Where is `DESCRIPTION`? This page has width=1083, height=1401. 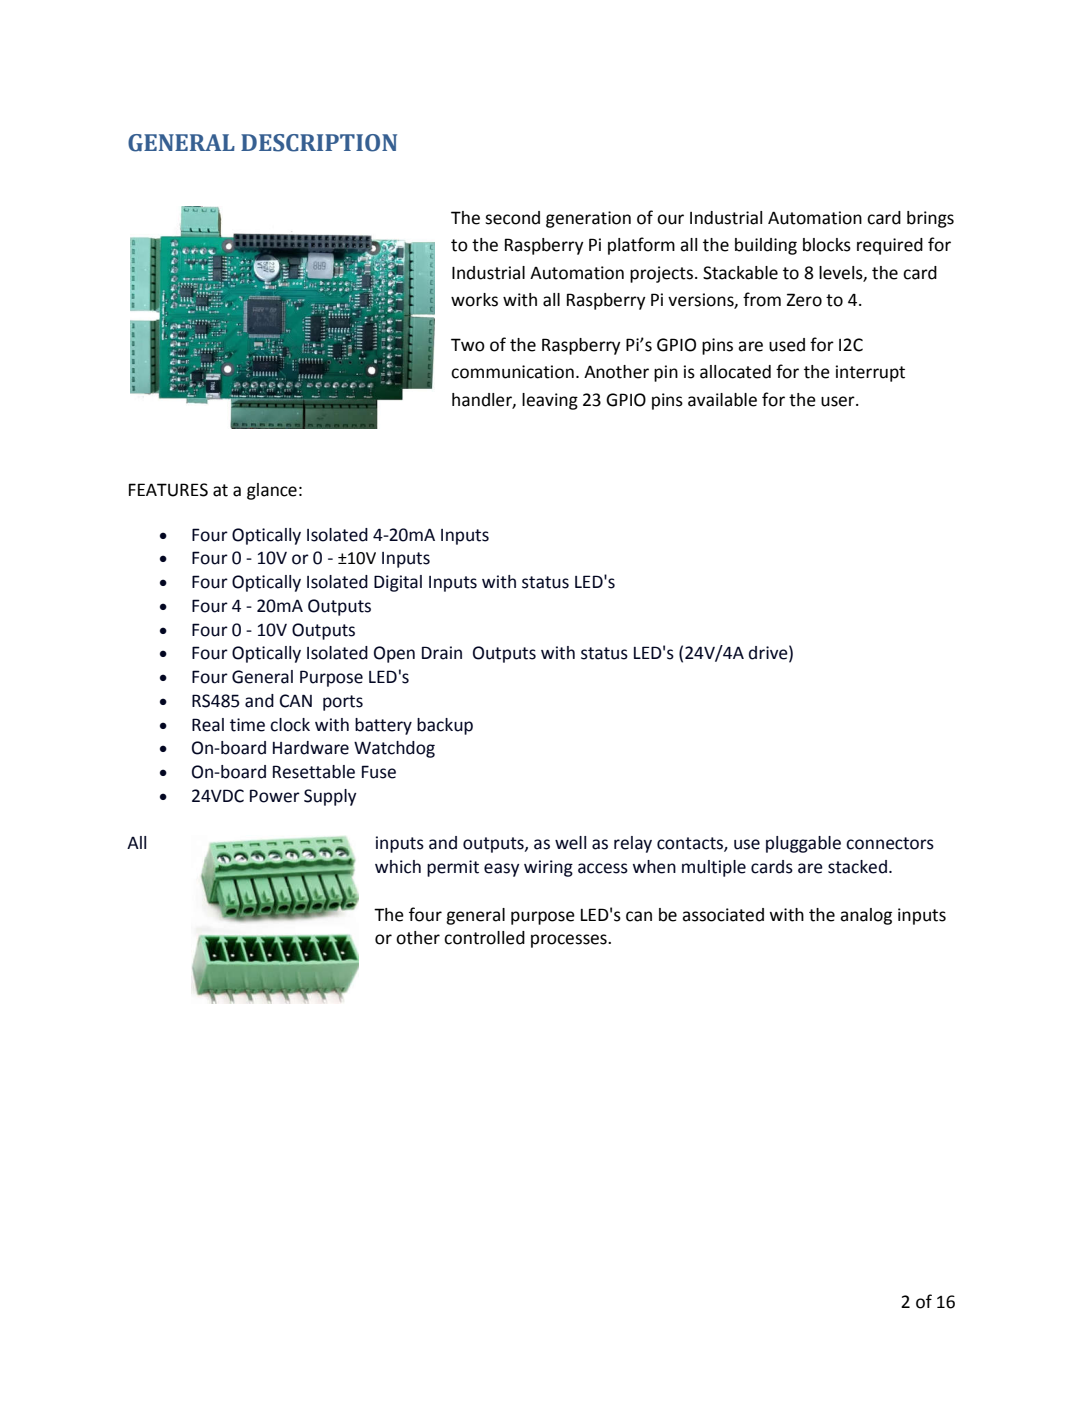
DESCRIPTION is located at coordinates (319, 143).
